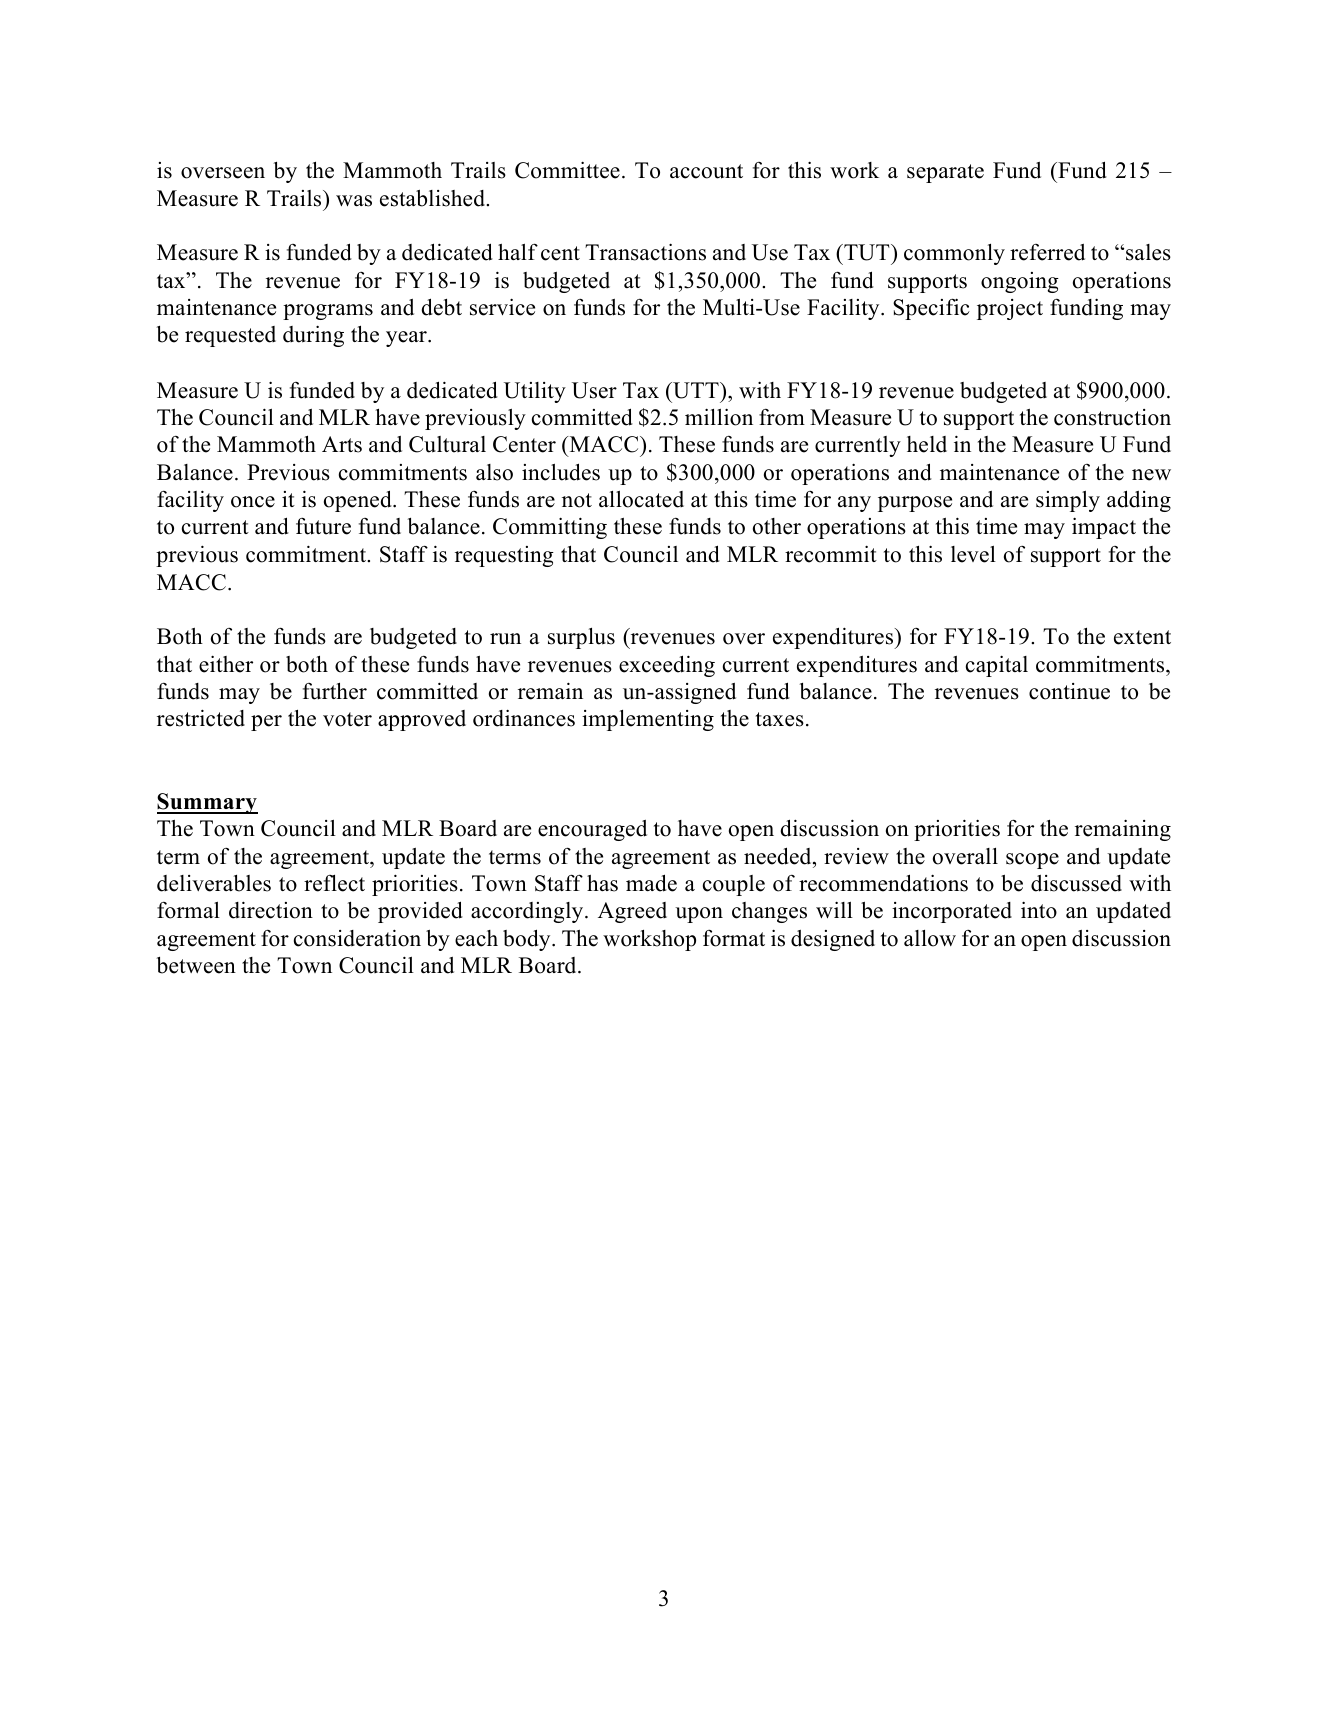 This document has height=1717, width=1327. Describe the element at coordinates (313, 336) in the document. I see `during` at that location.
